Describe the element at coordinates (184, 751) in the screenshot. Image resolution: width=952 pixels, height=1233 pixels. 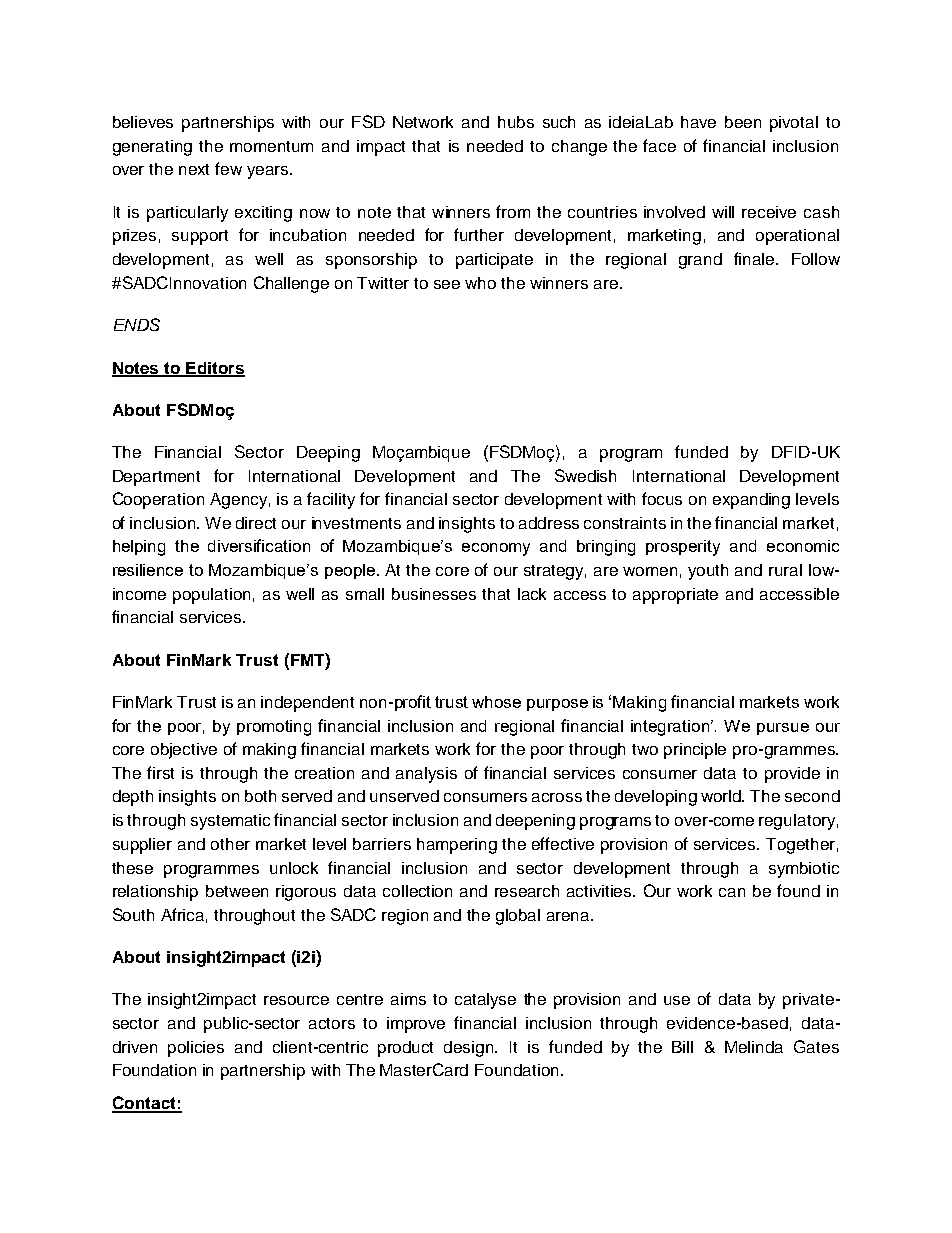
I see `objective` at that location.
